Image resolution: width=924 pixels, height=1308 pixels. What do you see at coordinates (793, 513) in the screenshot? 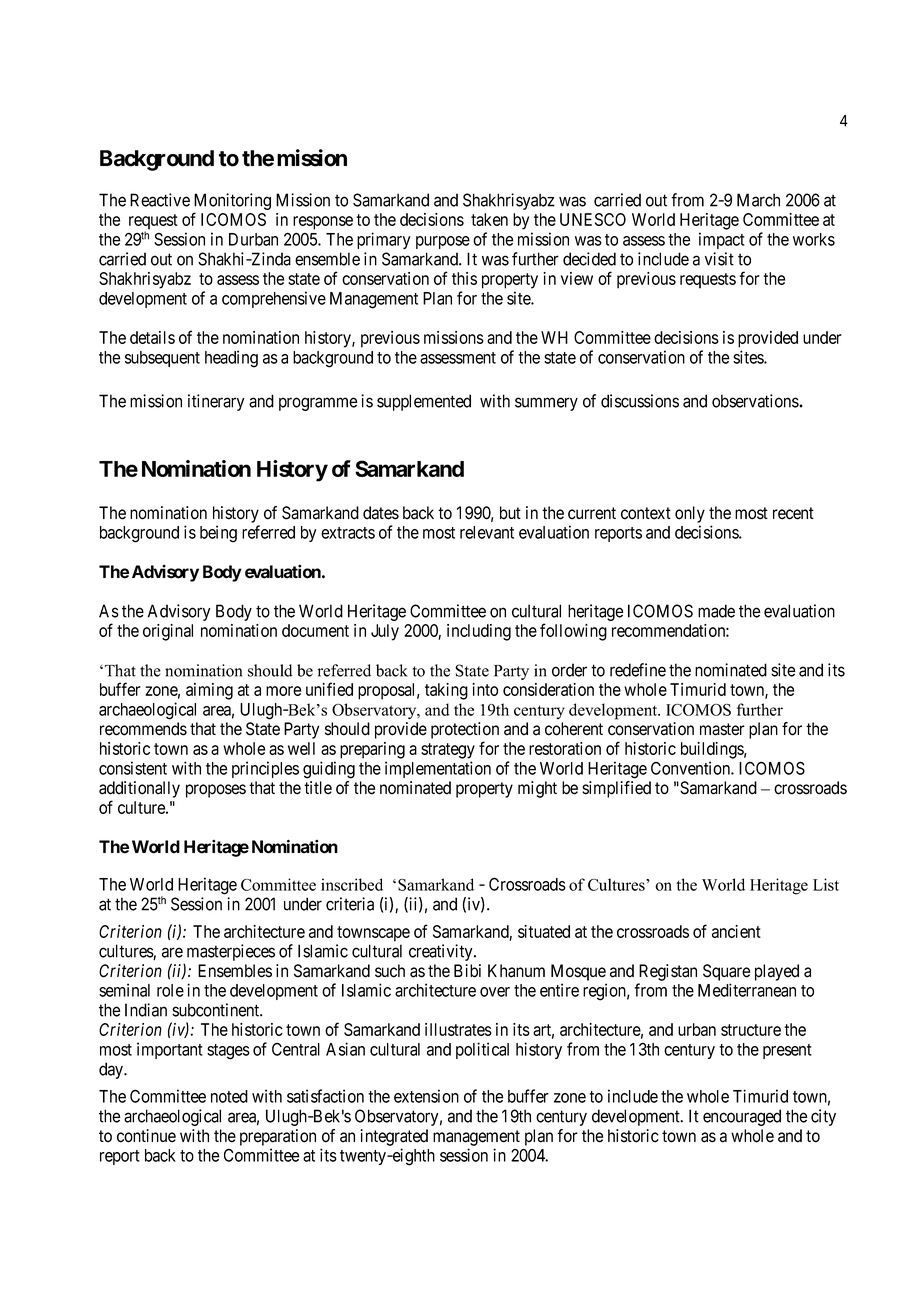
I see `recent` at bounding box center [793, 513].
